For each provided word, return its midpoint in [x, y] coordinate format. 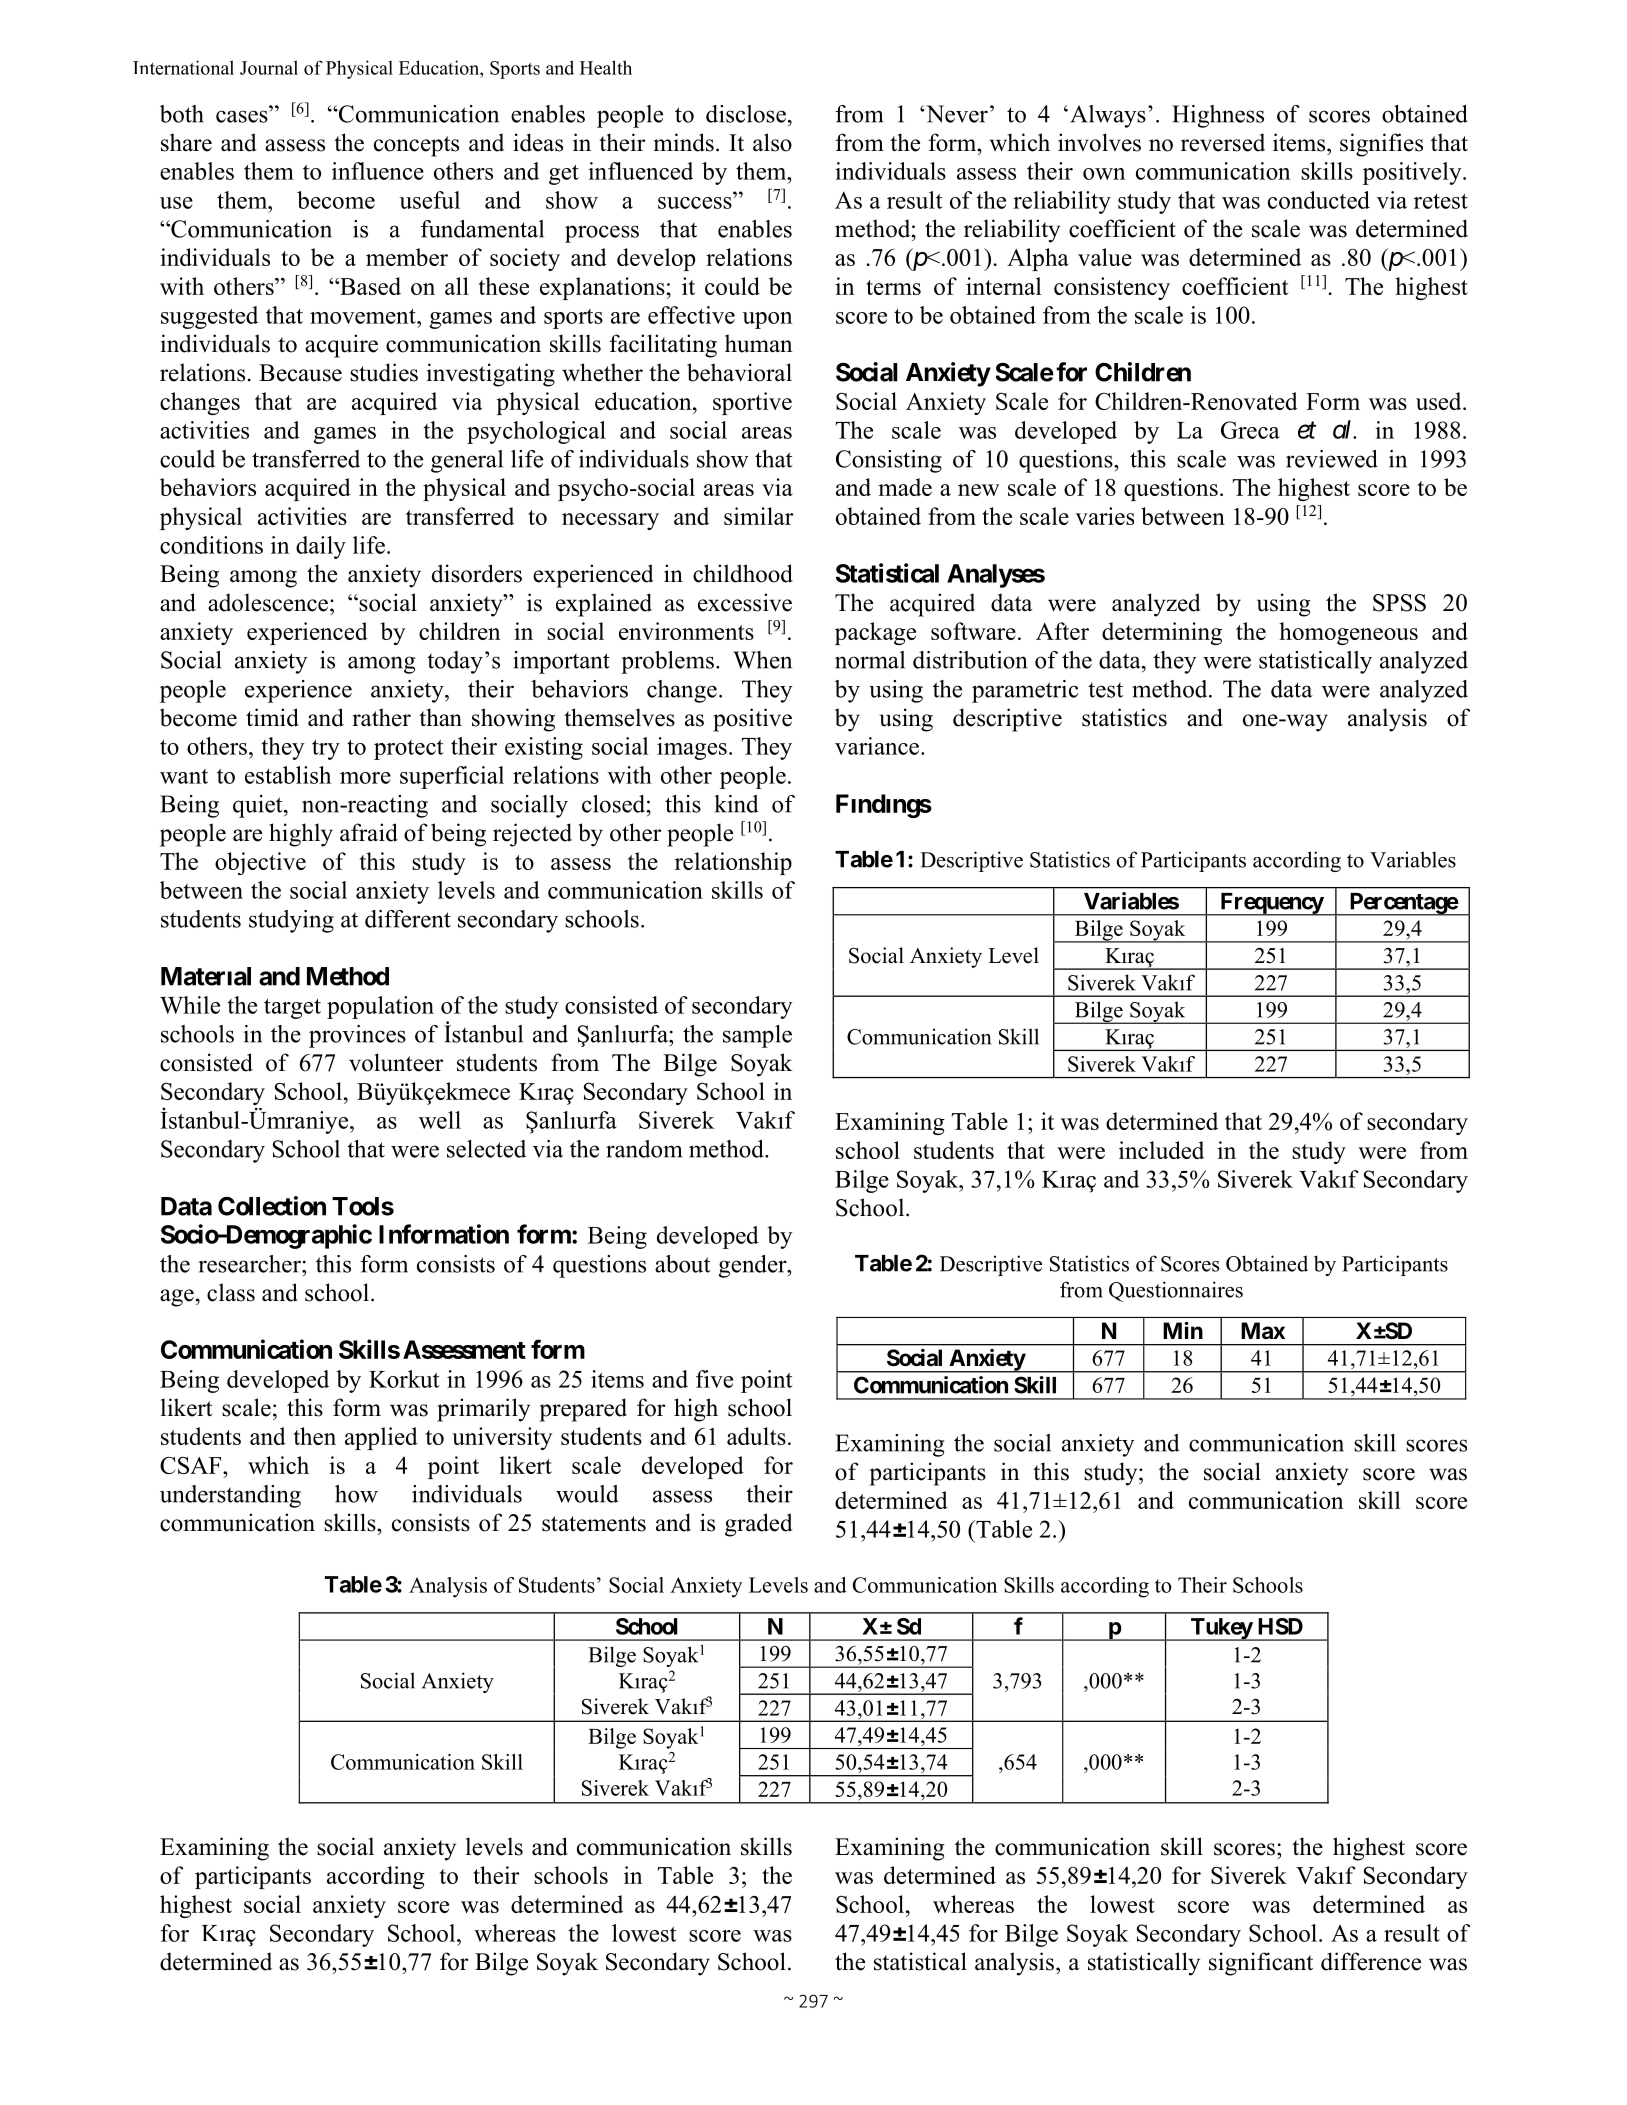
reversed [1223, 142]
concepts [416, 146]
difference [1371, 1961]
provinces [357, 1036]
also [772, 142]
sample [757, 1036]
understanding [230, 1496]
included [1161, 1150]
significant [1261, 1964]
